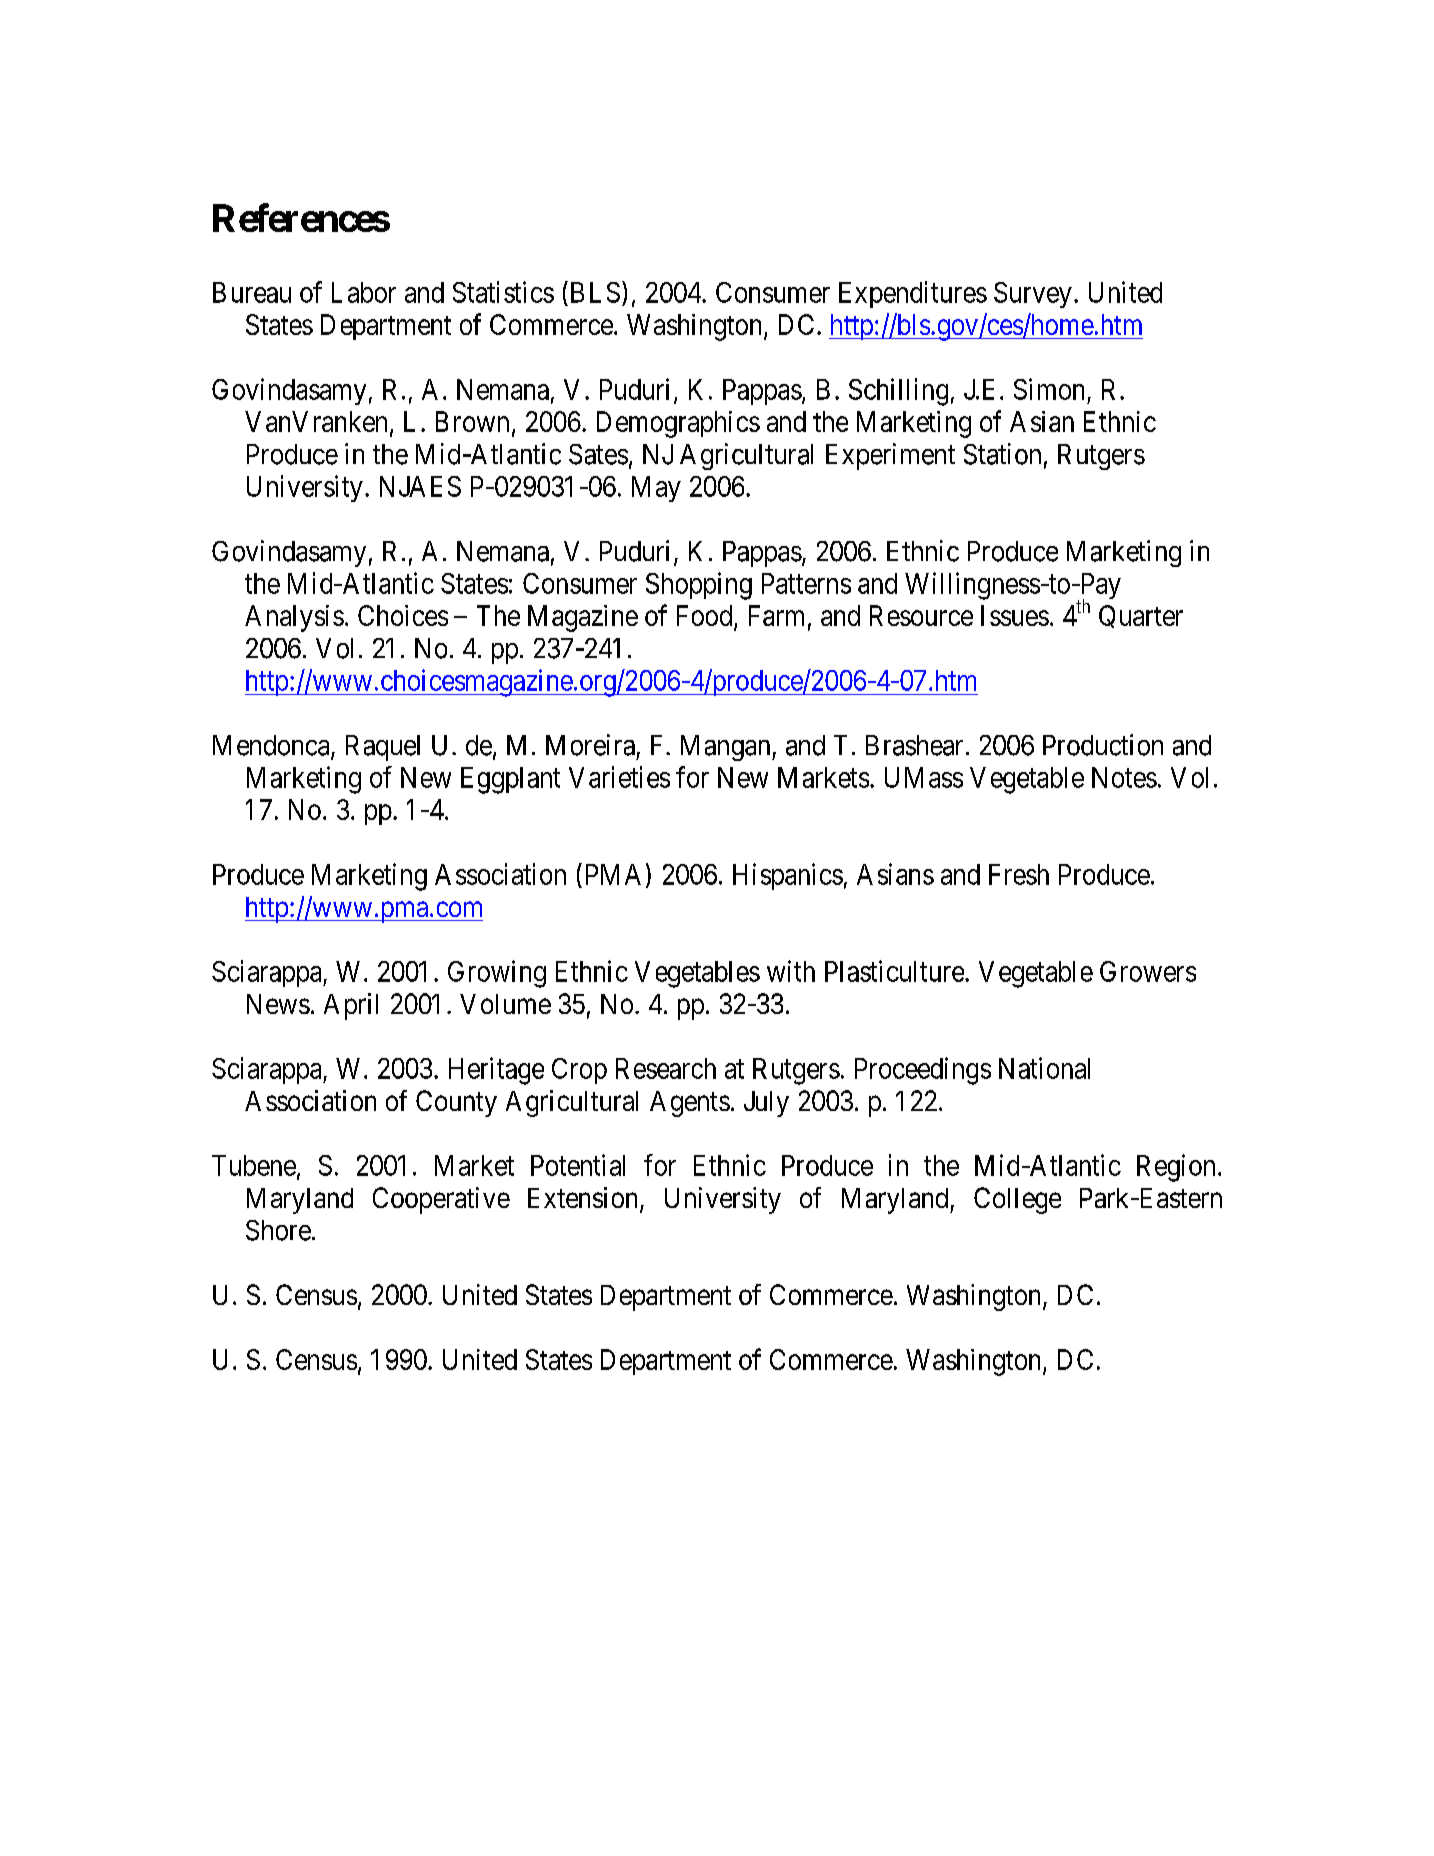 This image has width=1434, height=1856. I want to click on Labor, so click(364, 292).
